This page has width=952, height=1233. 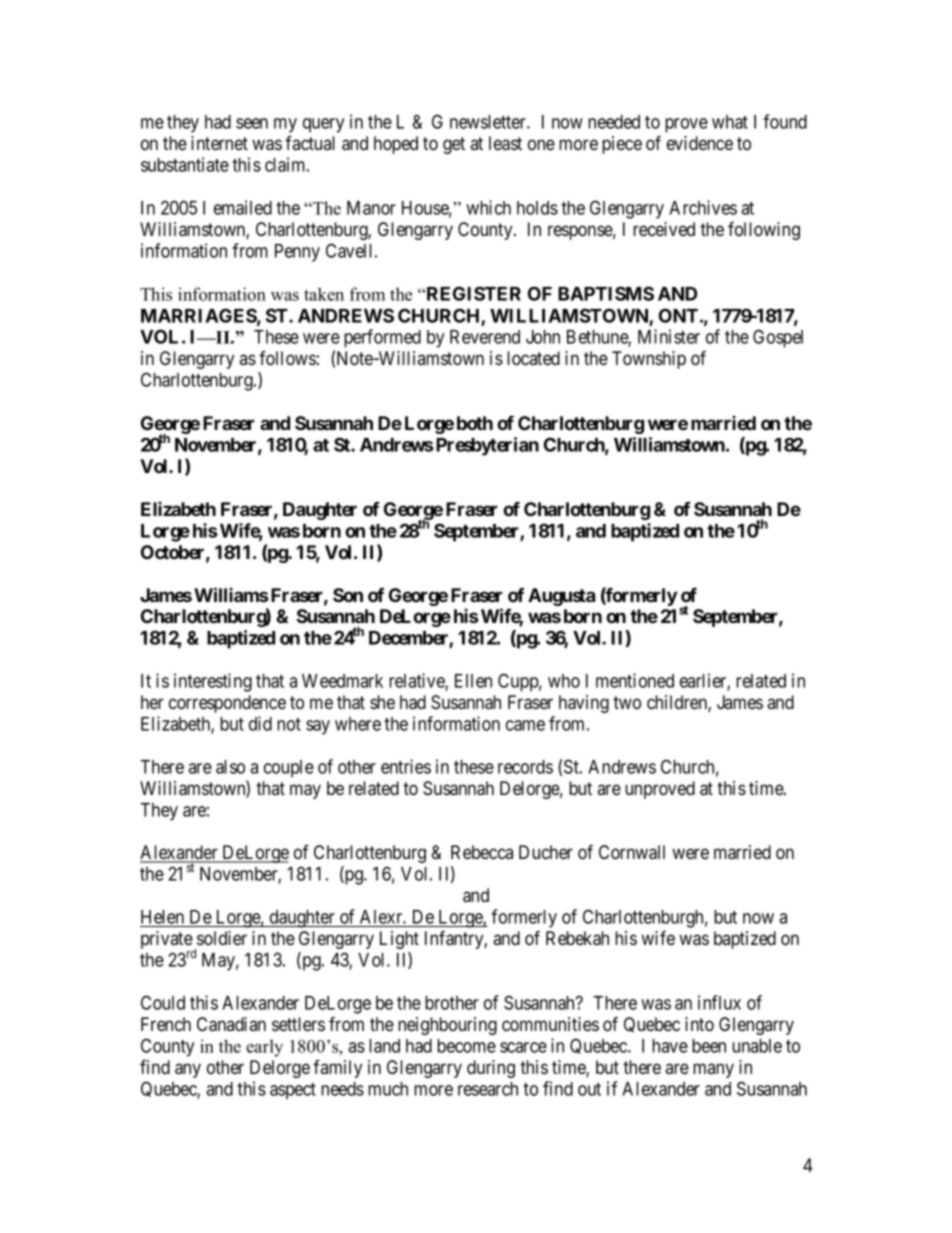 I want to click on internet, so click(x=219, y=143).
